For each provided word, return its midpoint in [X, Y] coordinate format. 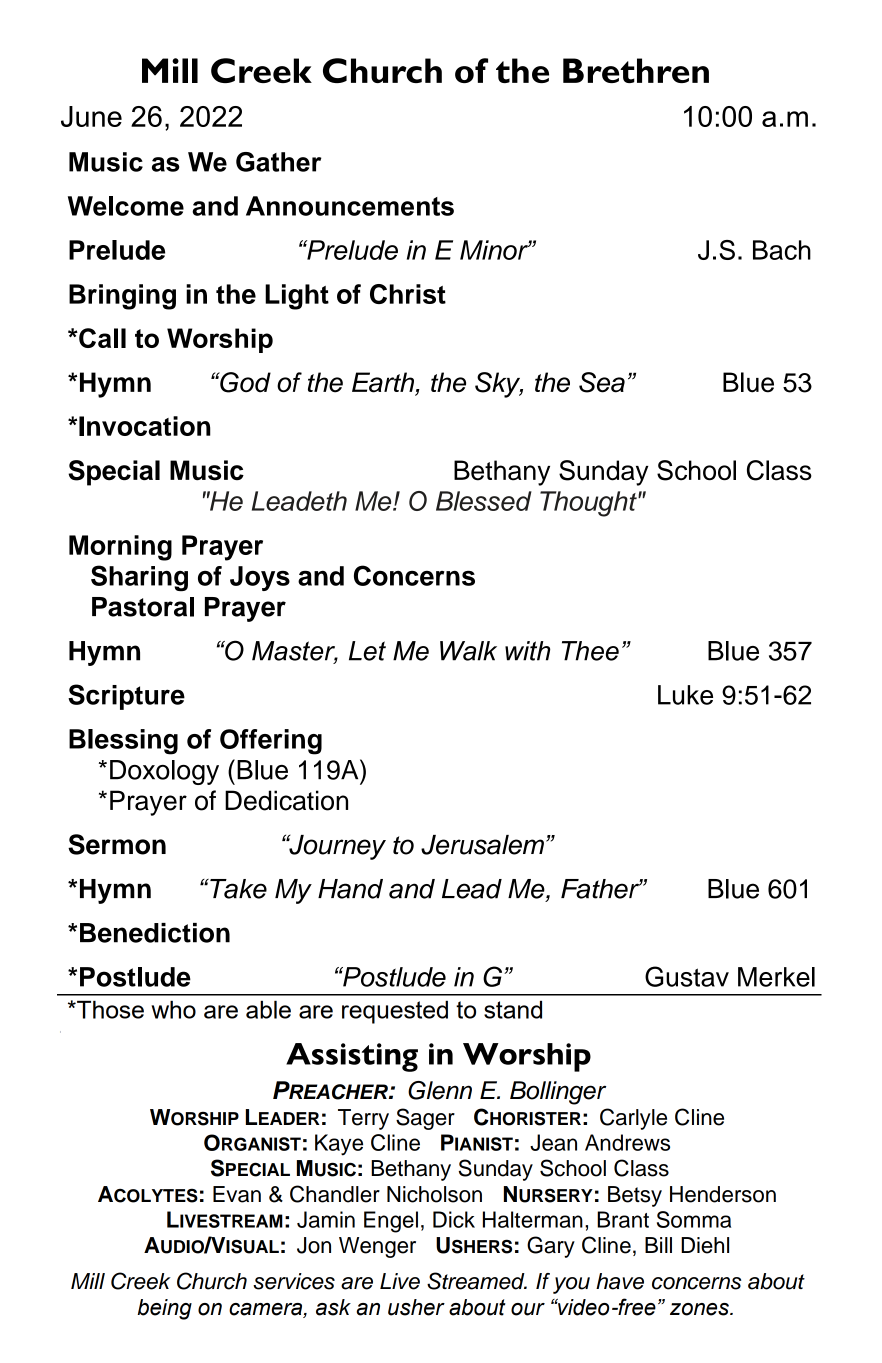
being [165, 1309]
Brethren [636, 70]
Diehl [705, 1245]
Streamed [477, 1281]
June [91, 116]
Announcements [350, 206]
